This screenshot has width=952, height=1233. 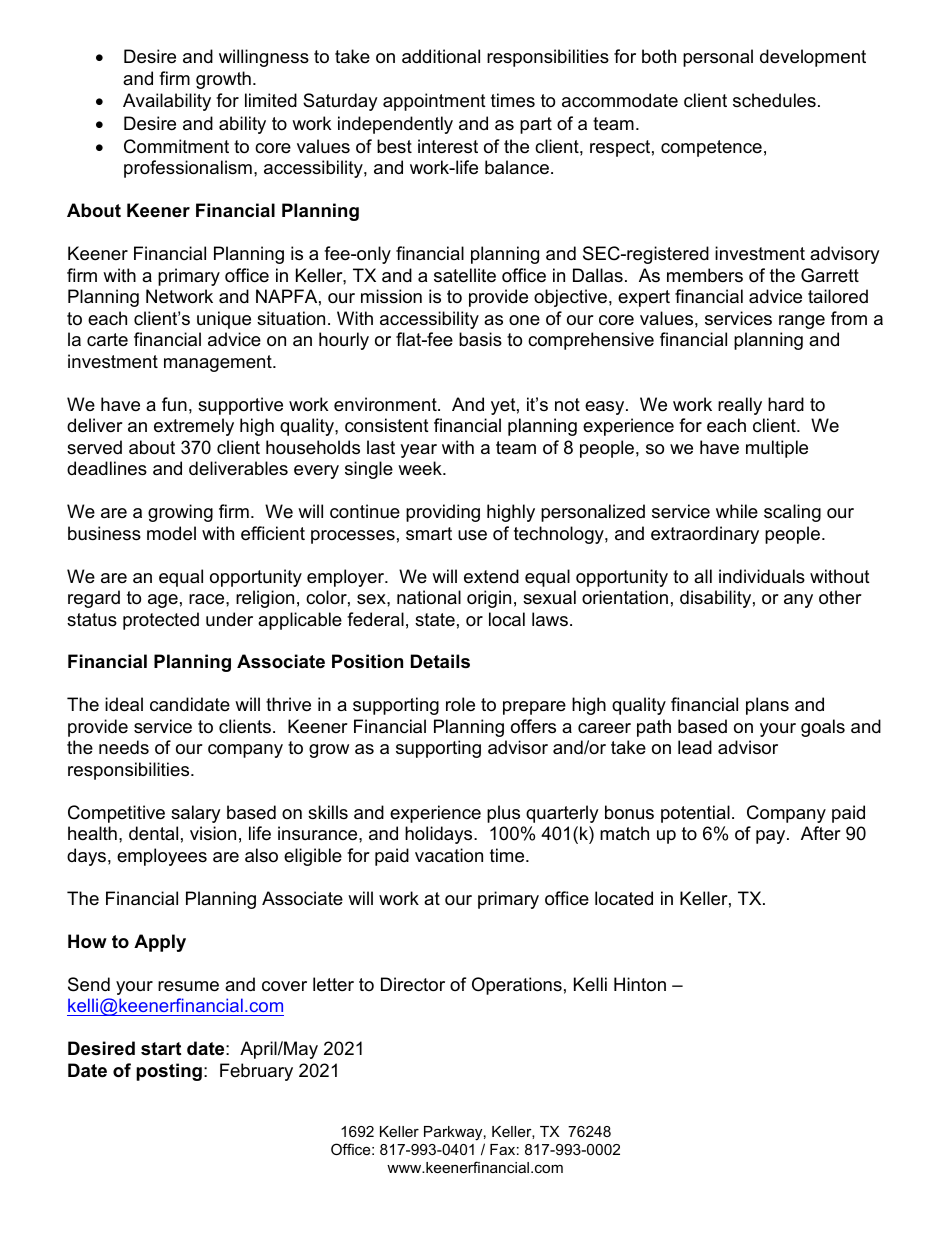 What do you see at coordinates (517, 986) in the screenshot?
I see `Operations` at bounding box center [517, 986].
